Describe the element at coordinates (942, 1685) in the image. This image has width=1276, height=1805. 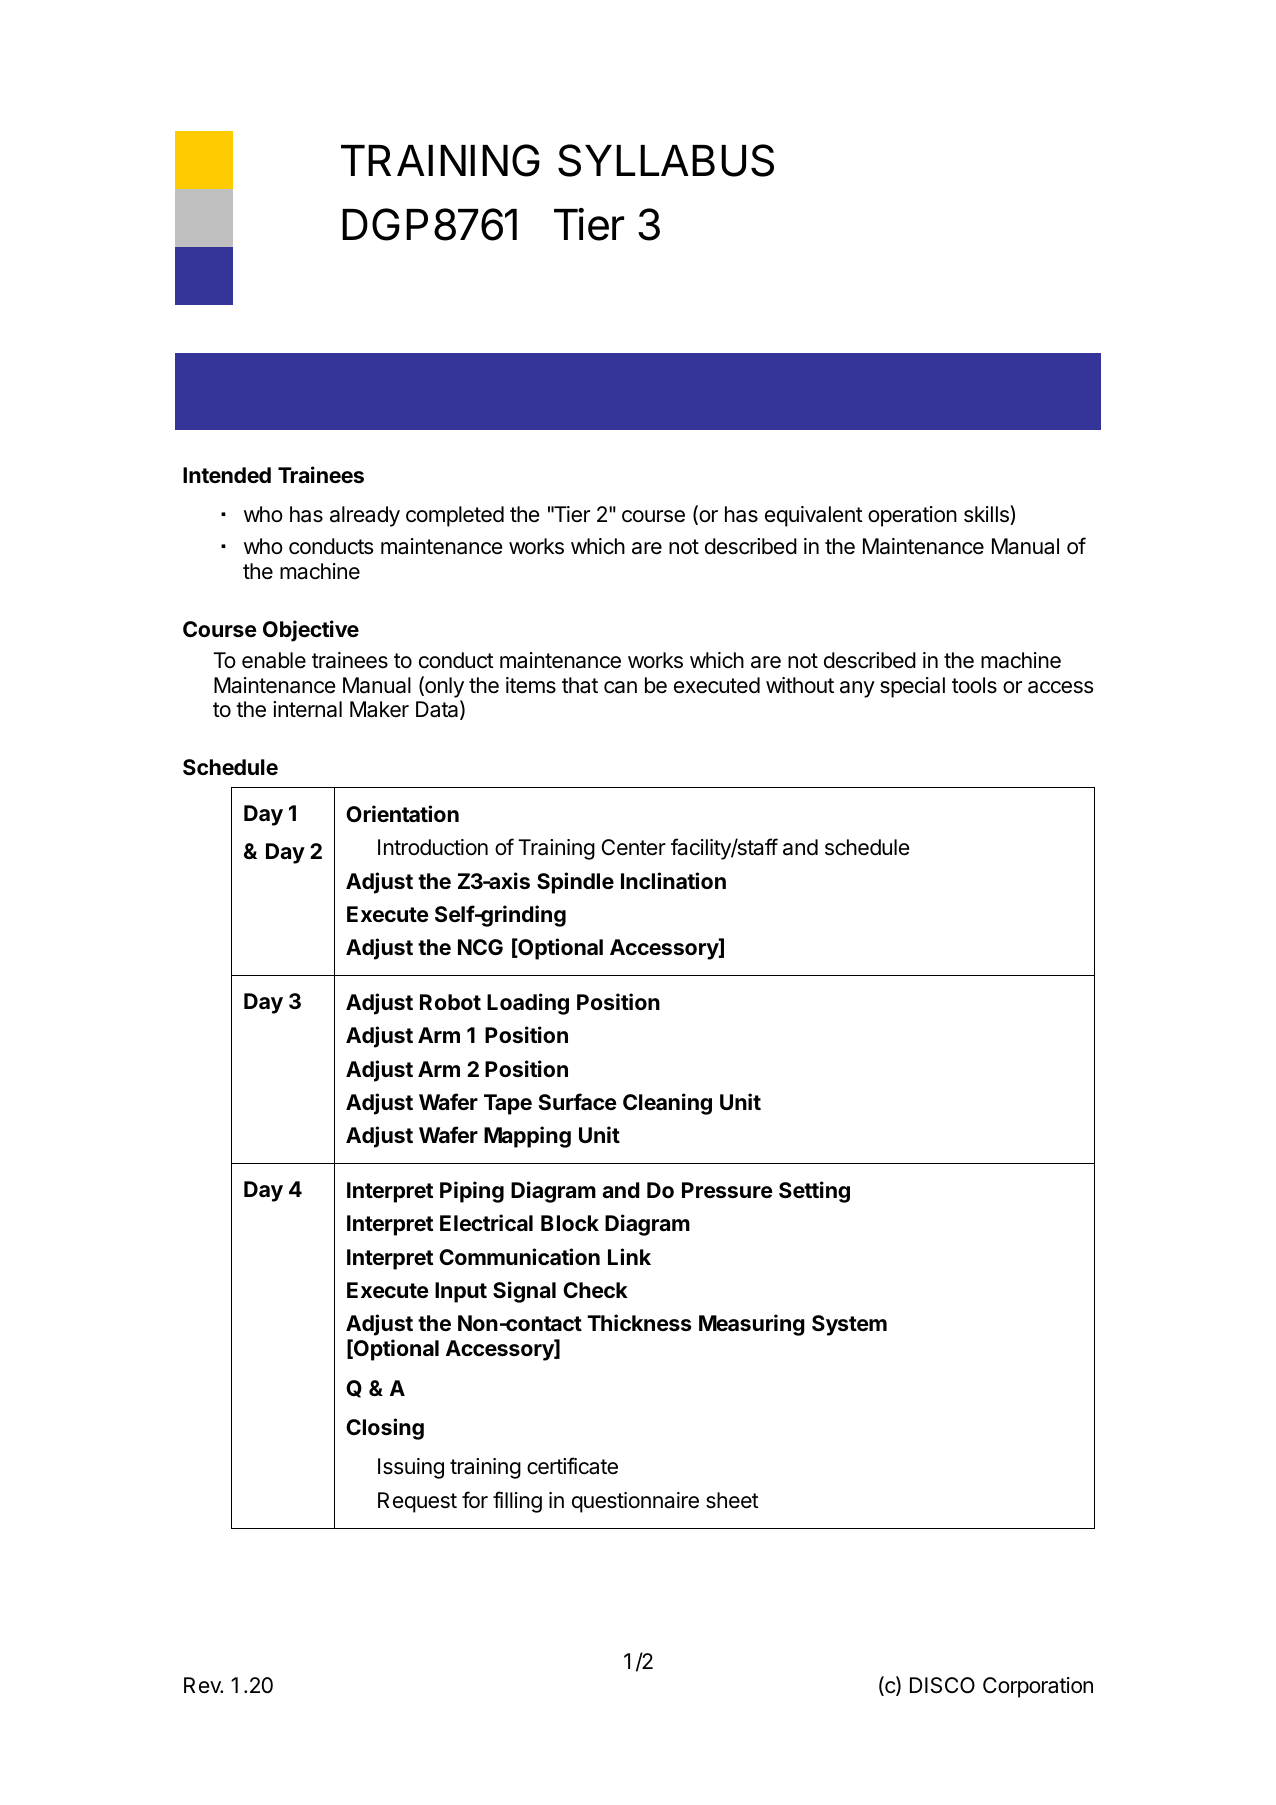
I see `DISCO` at that location.
